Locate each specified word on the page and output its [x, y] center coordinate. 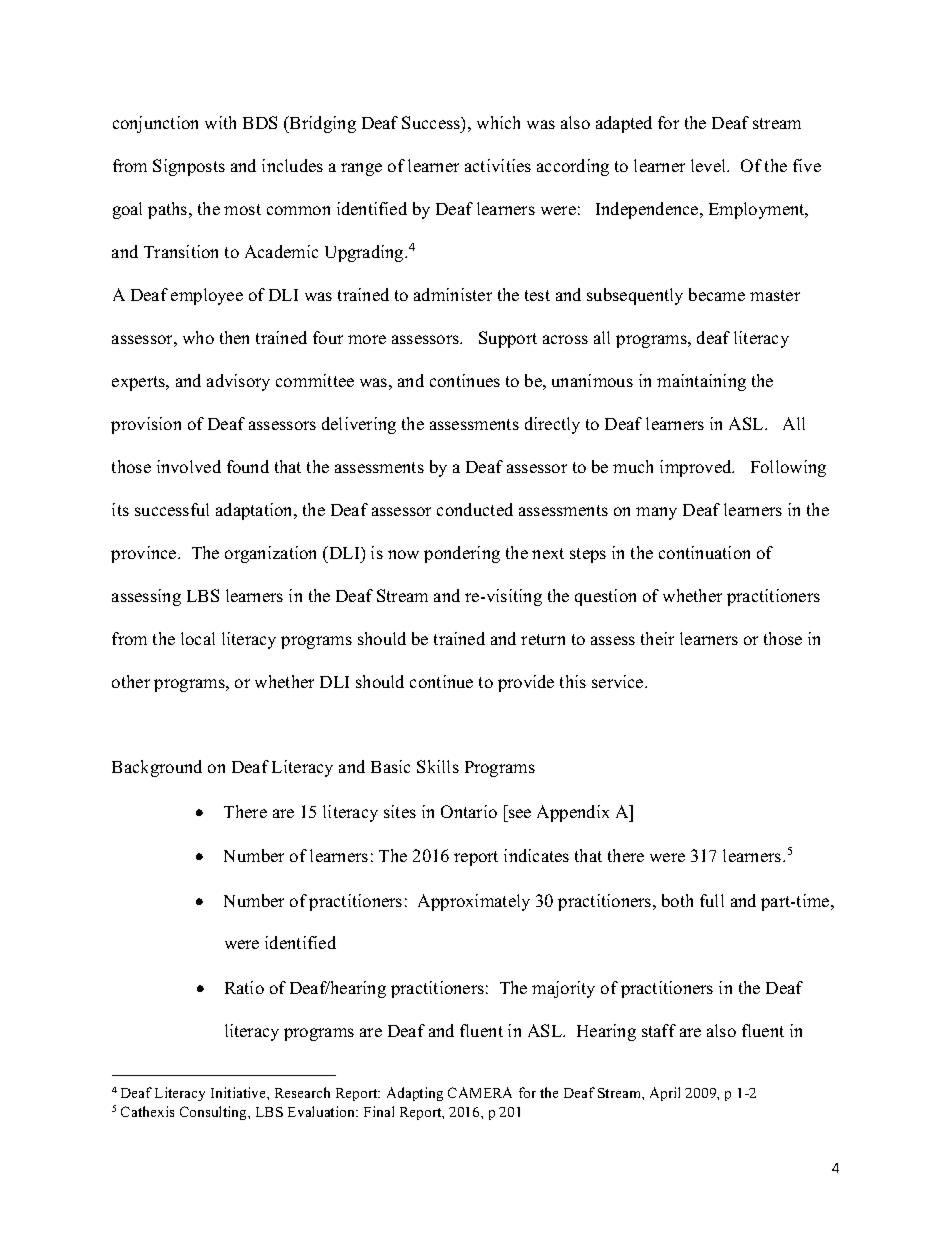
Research [302, 1092]
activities [498, 165]
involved [189, 466]
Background [157, 768]
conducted [475, 509]
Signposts [189, 167]
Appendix [573, 813]
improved [697, 468]
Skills [438, 766]
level [710, 165]
